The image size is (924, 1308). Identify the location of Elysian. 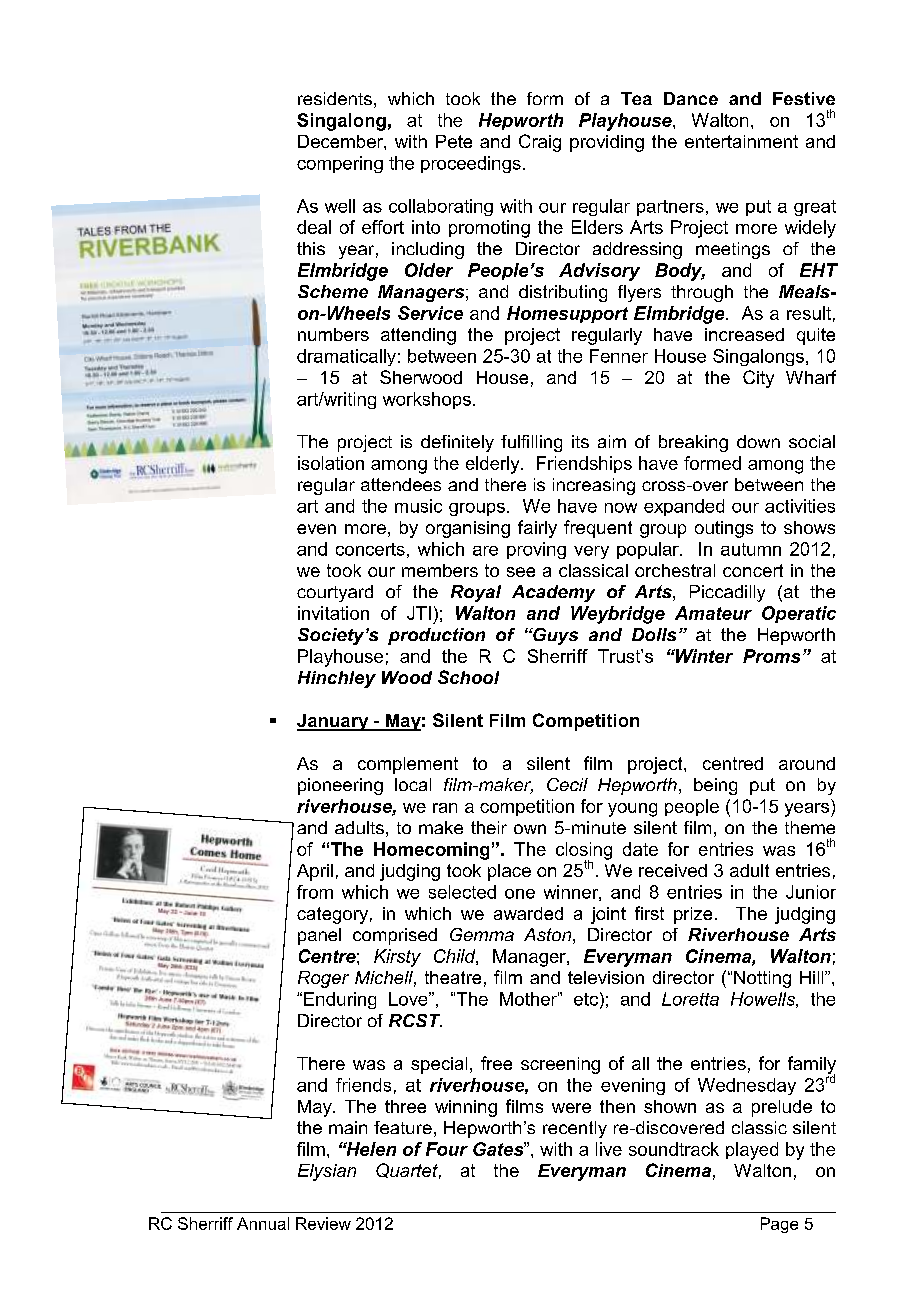
(327, 1172).
